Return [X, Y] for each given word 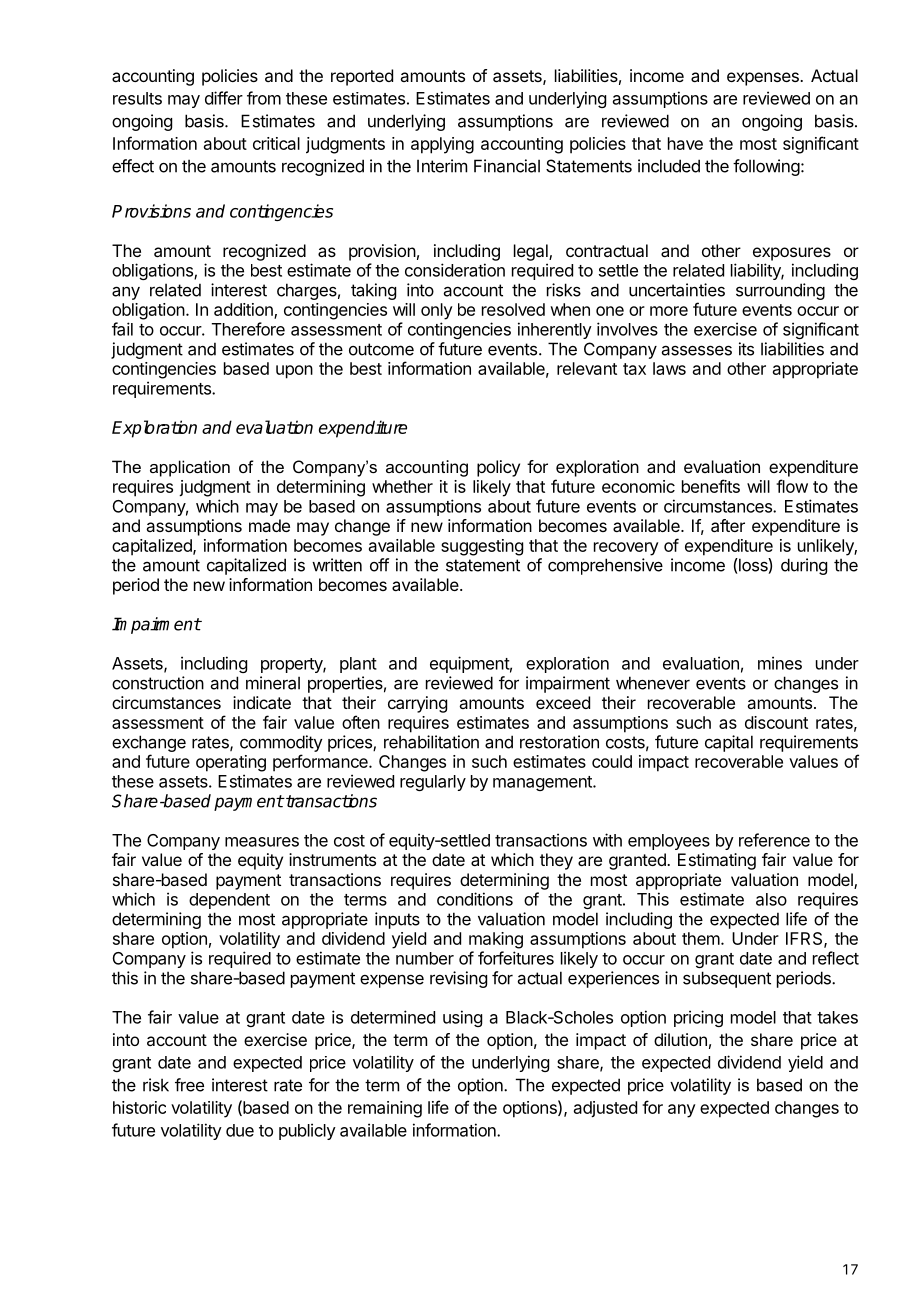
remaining [385, 1109]
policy [498, 468]
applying [442, 145]
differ [224, 98]
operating [231, 763]
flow [792, 486]
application [190, 468]
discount [776, 722]
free [189, 1085]
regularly [433, 783]
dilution [680, 1039]
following [766, 167]
